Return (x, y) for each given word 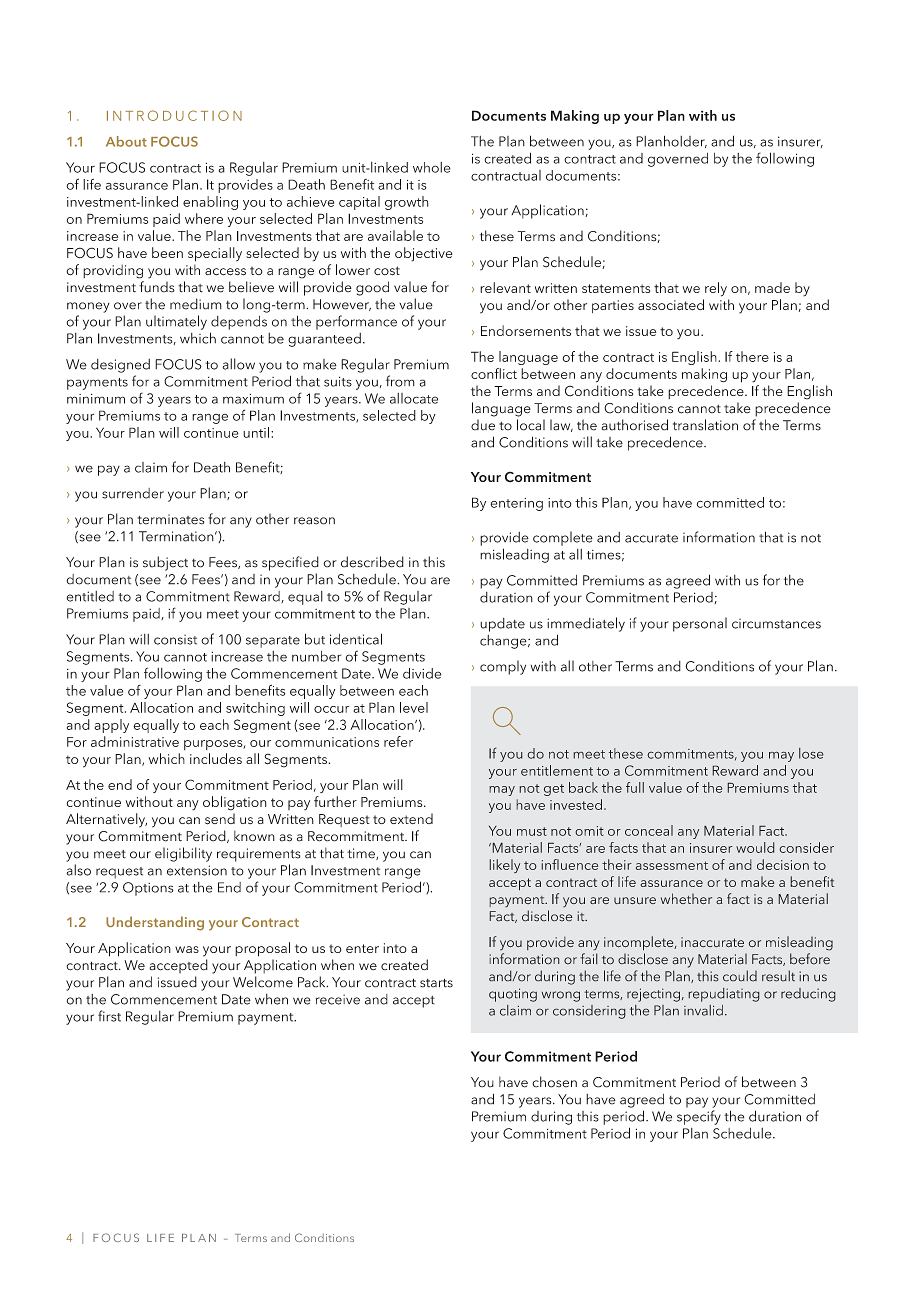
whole (432, 167)
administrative (135, 741)
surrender (133, 493)
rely (716, 289)
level (414, 707)
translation (705, 425)
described (372, 562)
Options (148, 889)
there (752, 356)
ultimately (176, 322)
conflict (494, 373)
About (126, 141)
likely (504, 866)
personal (700, 624)
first (109, 1016)
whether (686, 899)
